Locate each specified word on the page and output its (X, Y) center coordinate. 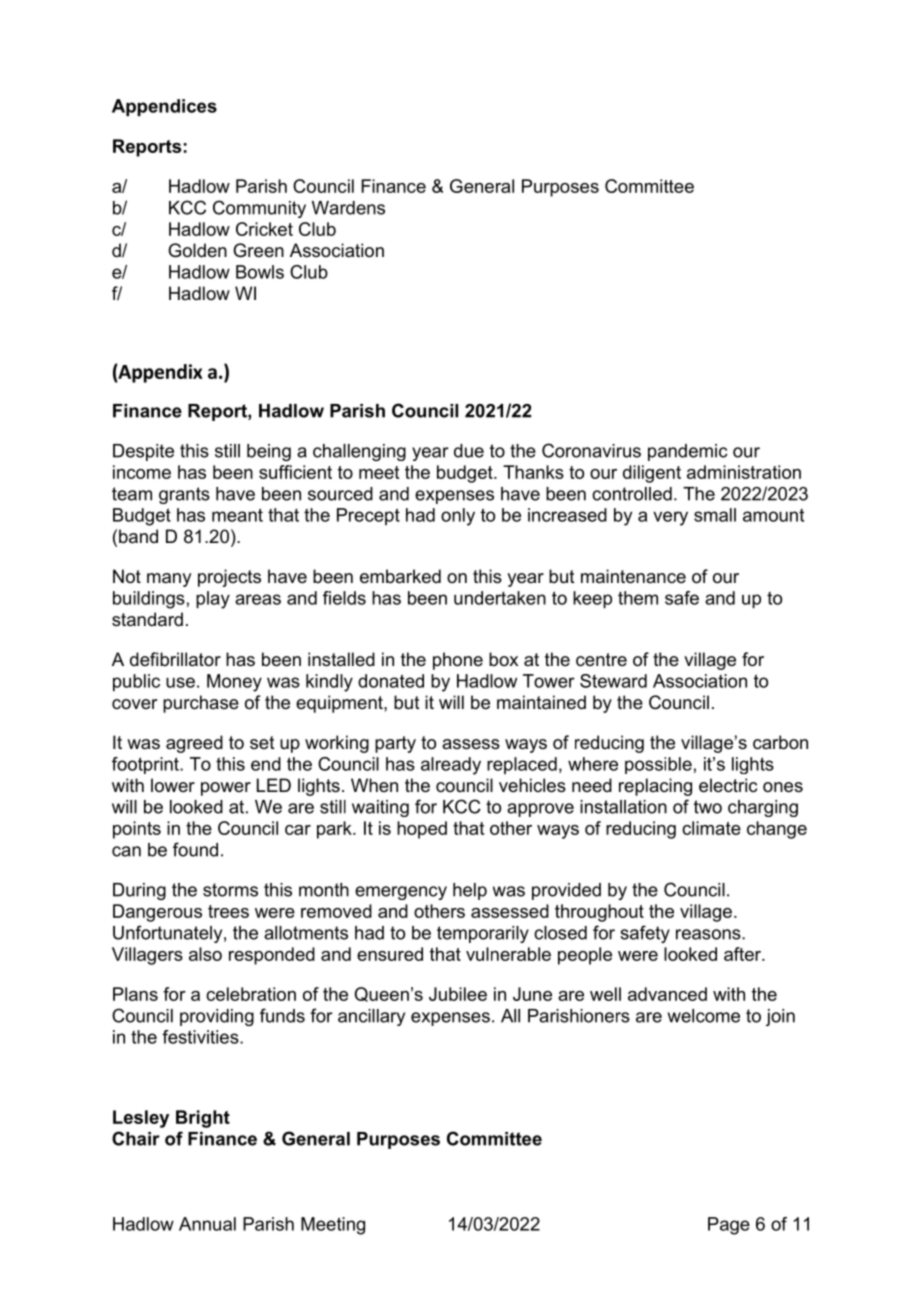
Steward (613, 681)
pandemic (688, 452)
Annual (207, 1224)
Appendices (164, 107)
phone (458, 661)
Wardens (348, 208)
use (180, 682)
